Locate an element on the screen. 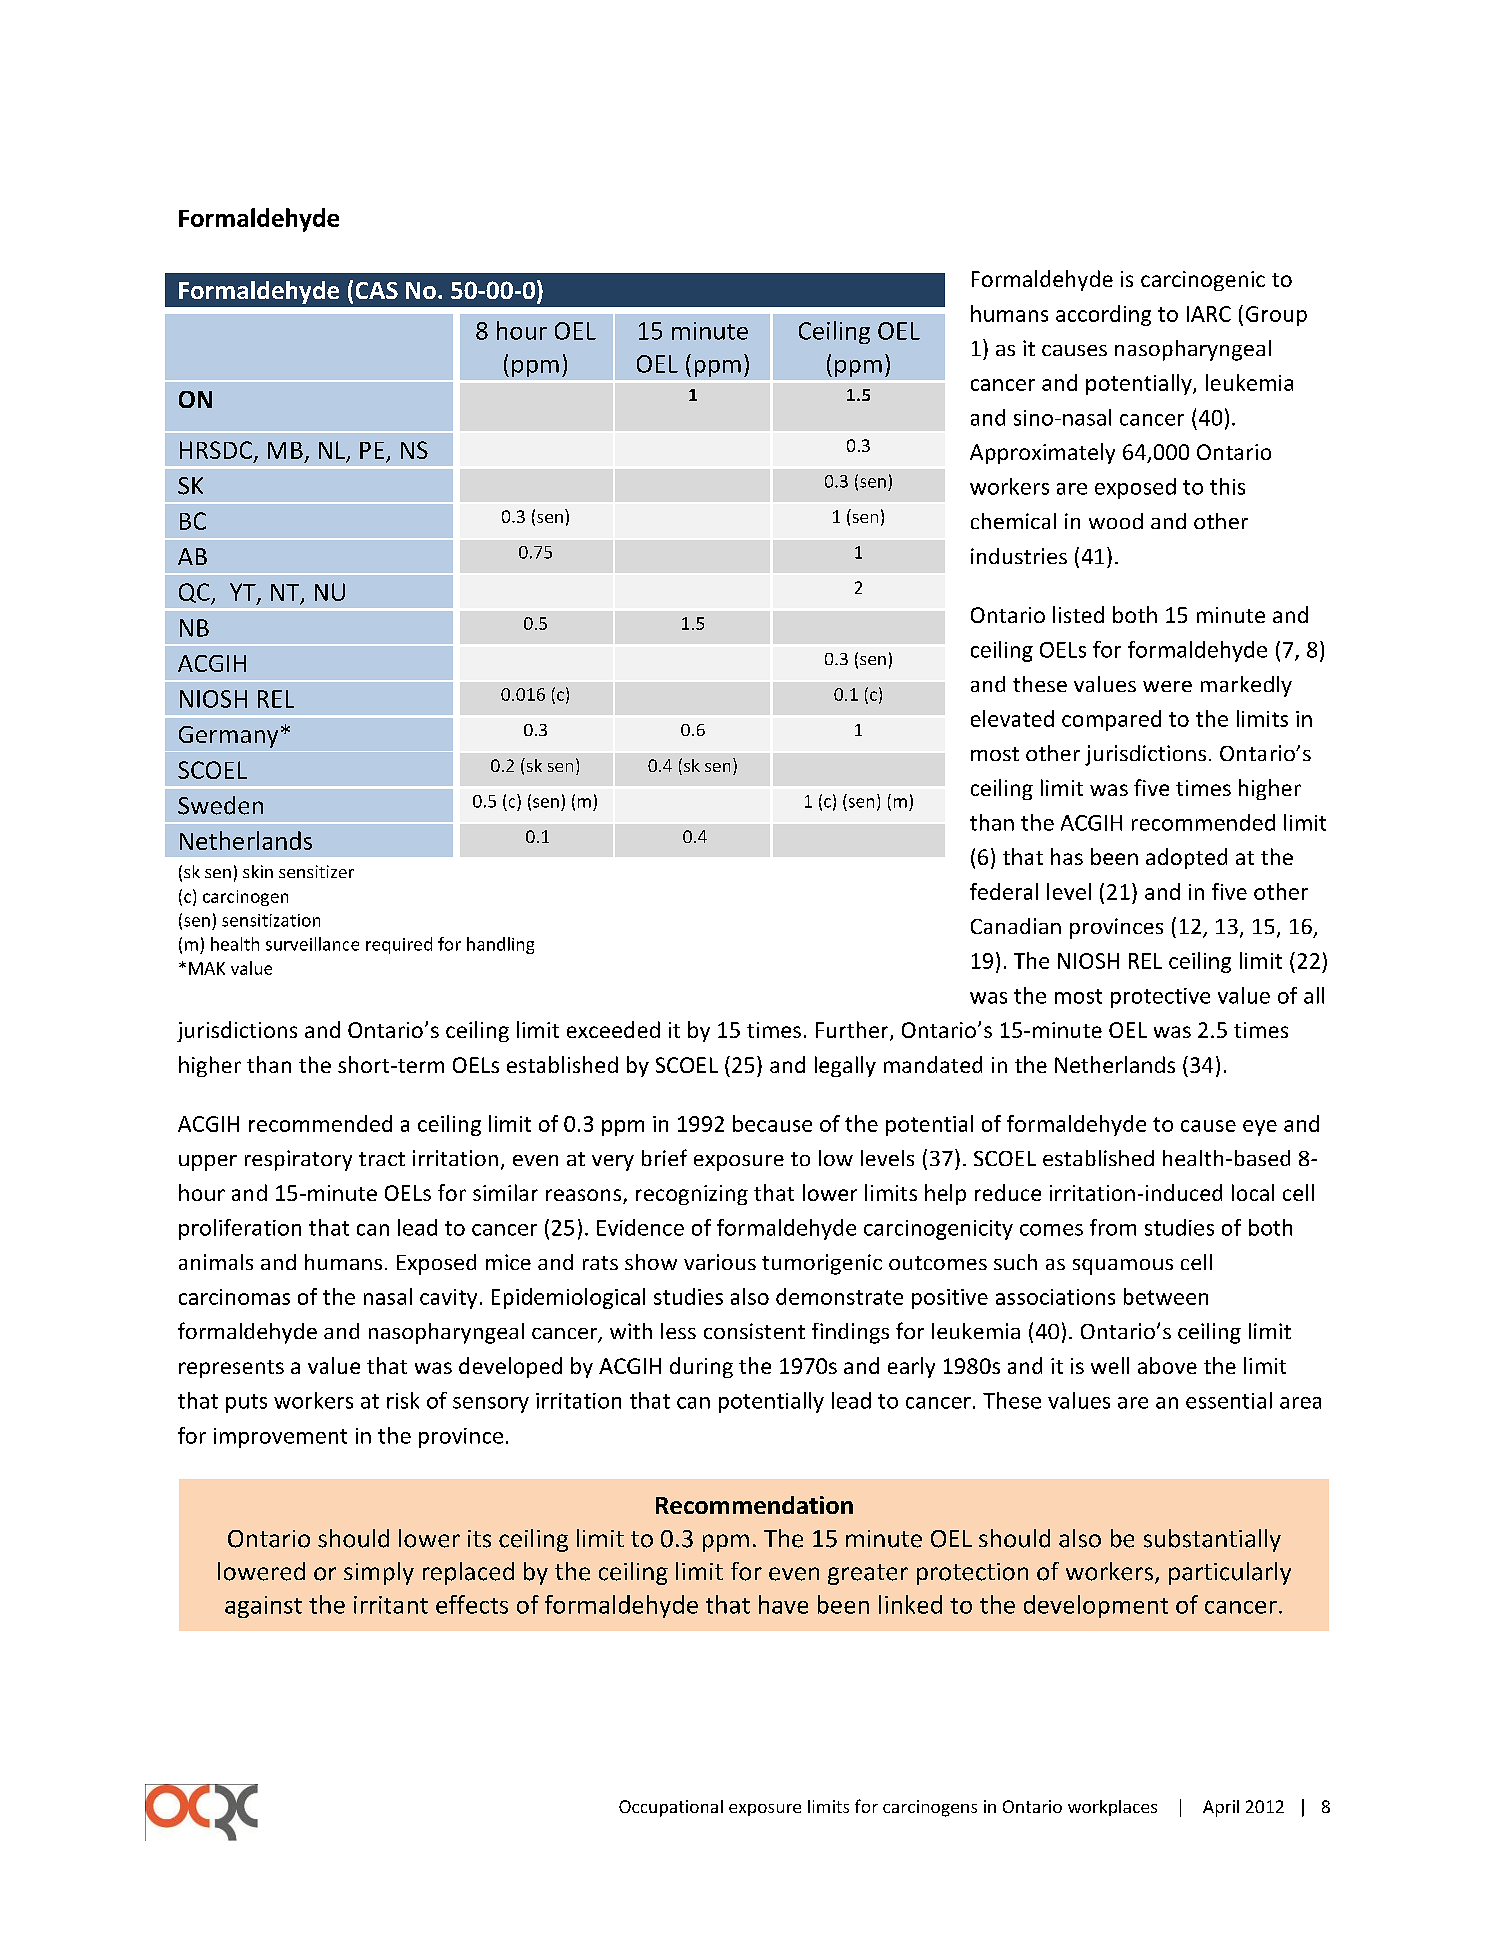 The image size is (1508, 1951). risk is located at coordinates (403, 1400).
